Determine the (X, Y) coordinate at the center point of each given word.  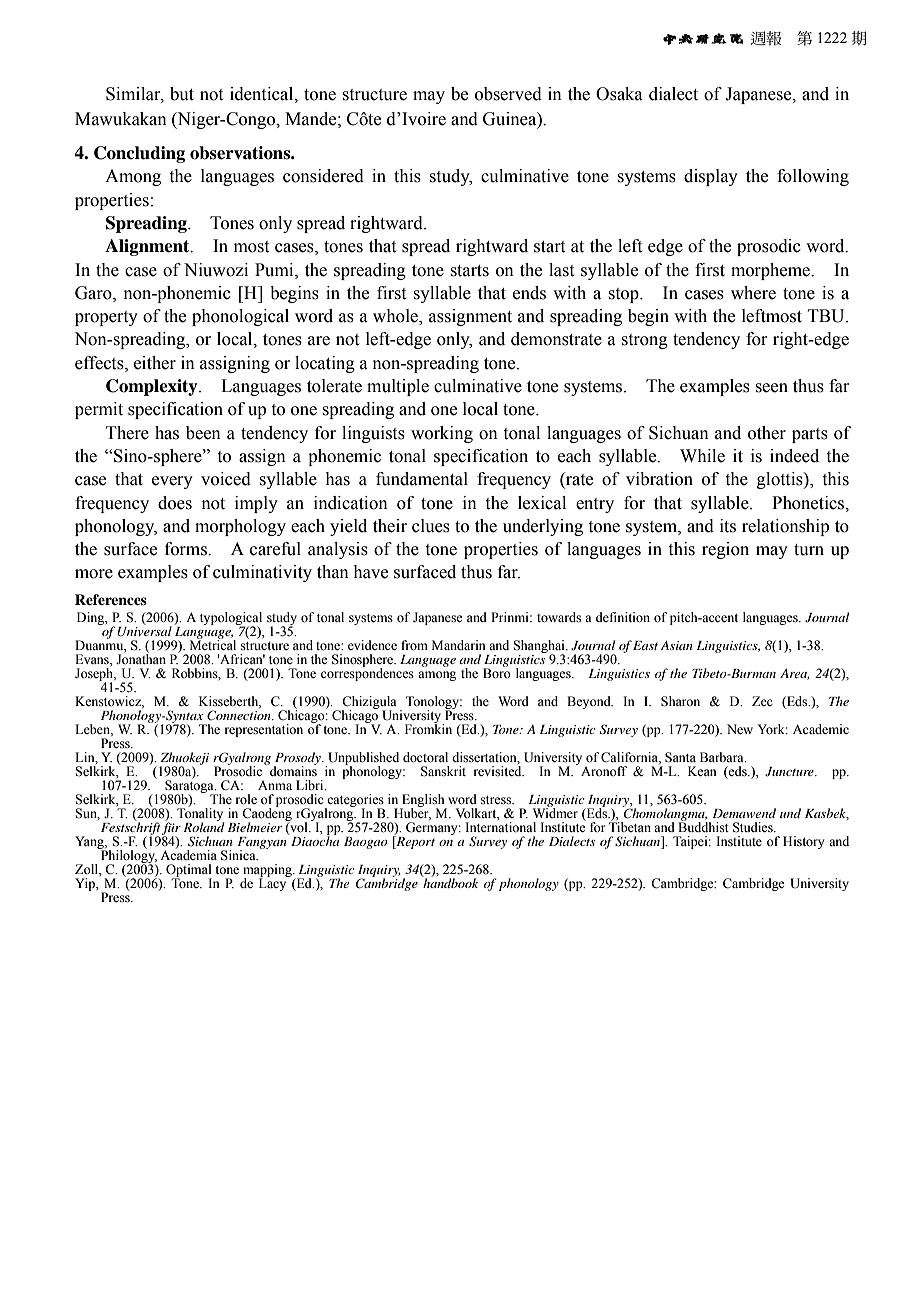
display (711, 177)
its (728, 526)
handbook (450, 882)
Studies (754, 827)
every (172, 482)
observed (508, 94)
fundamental (422, 479)
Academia (188, 854)
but (182, 94)
